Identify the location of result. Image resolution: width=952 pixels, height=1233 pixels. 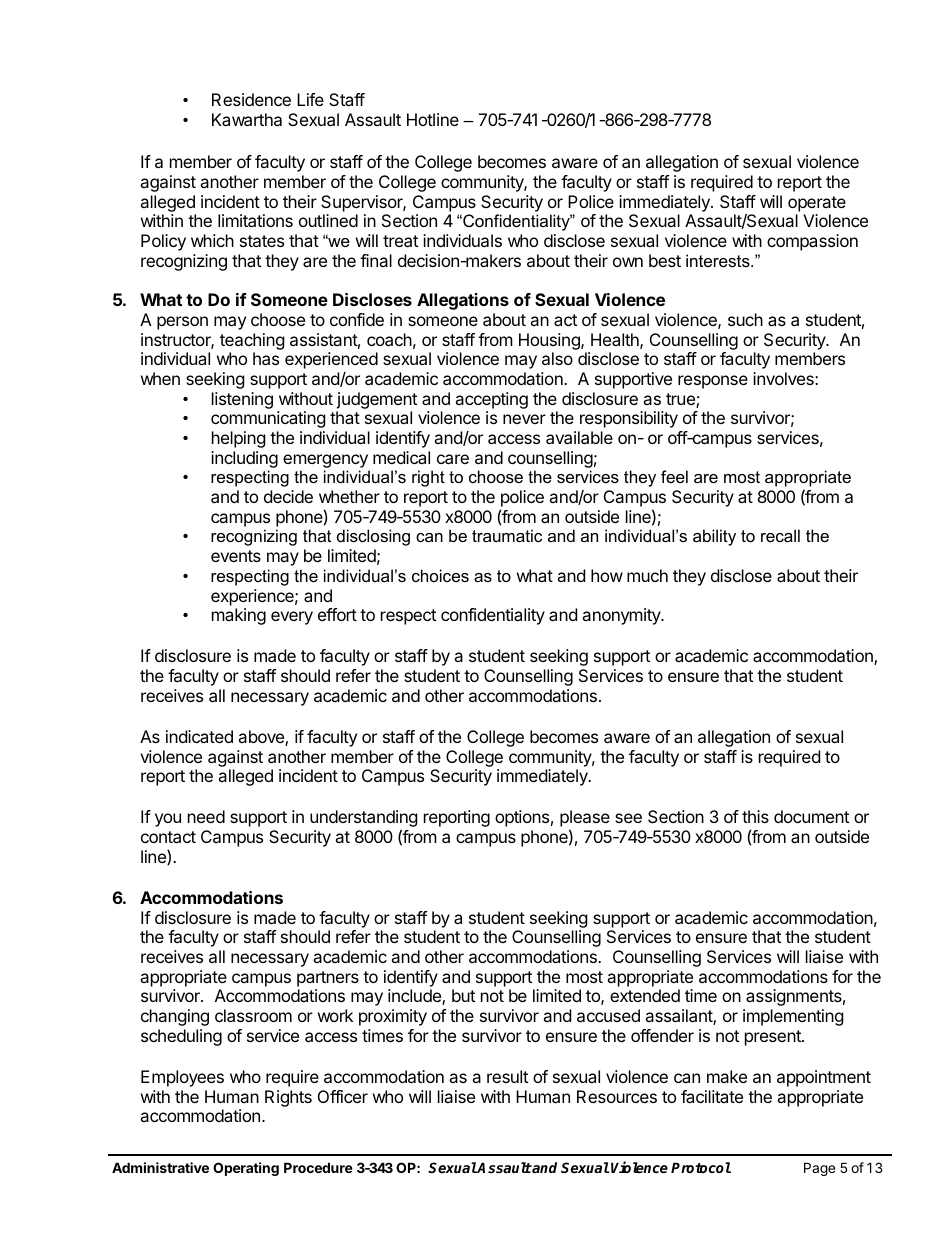
(507, 1076).
